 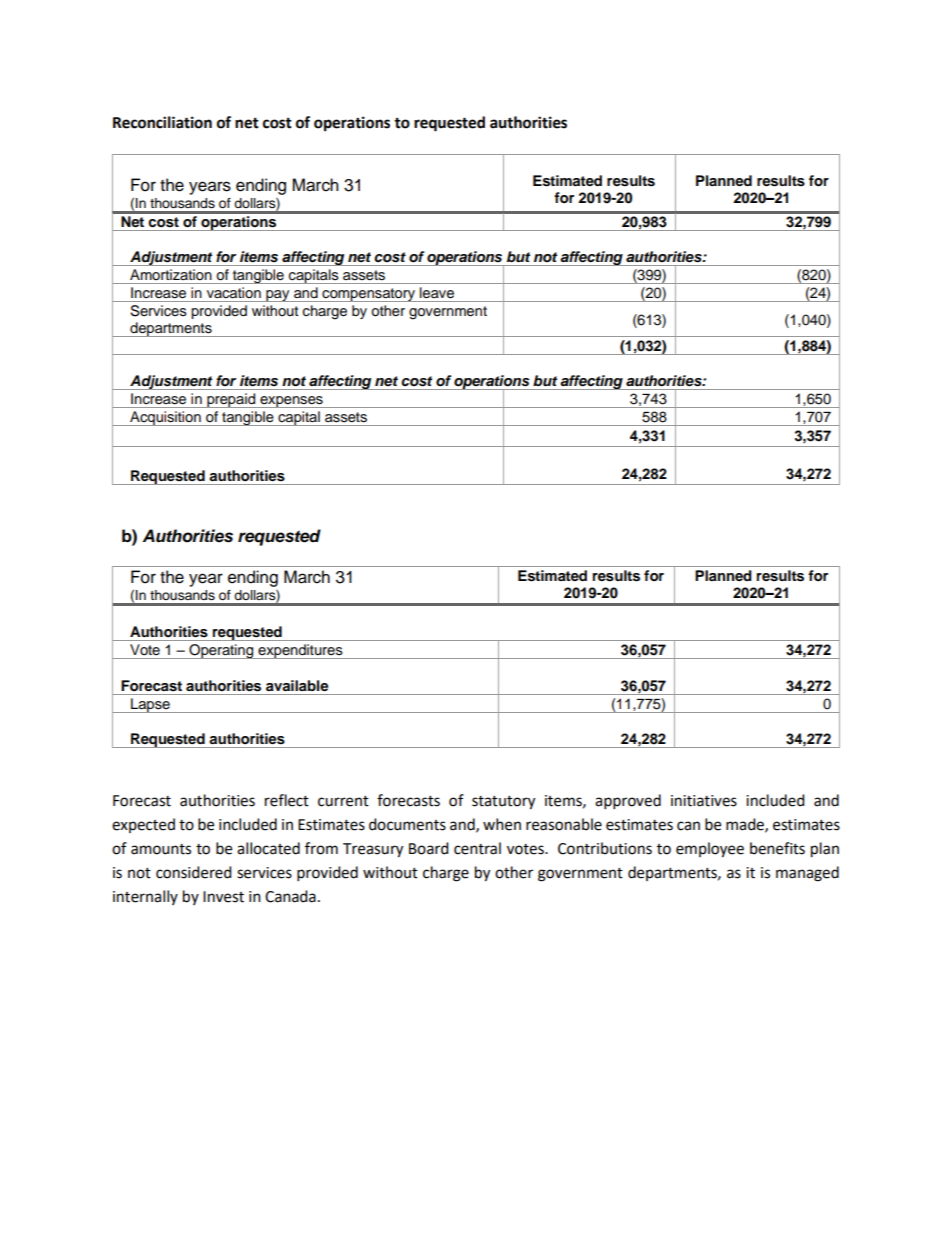 What do you see at coordinates (291, 402) in the screenshot?
I see `expenses` at bounding box center [291, 402].
